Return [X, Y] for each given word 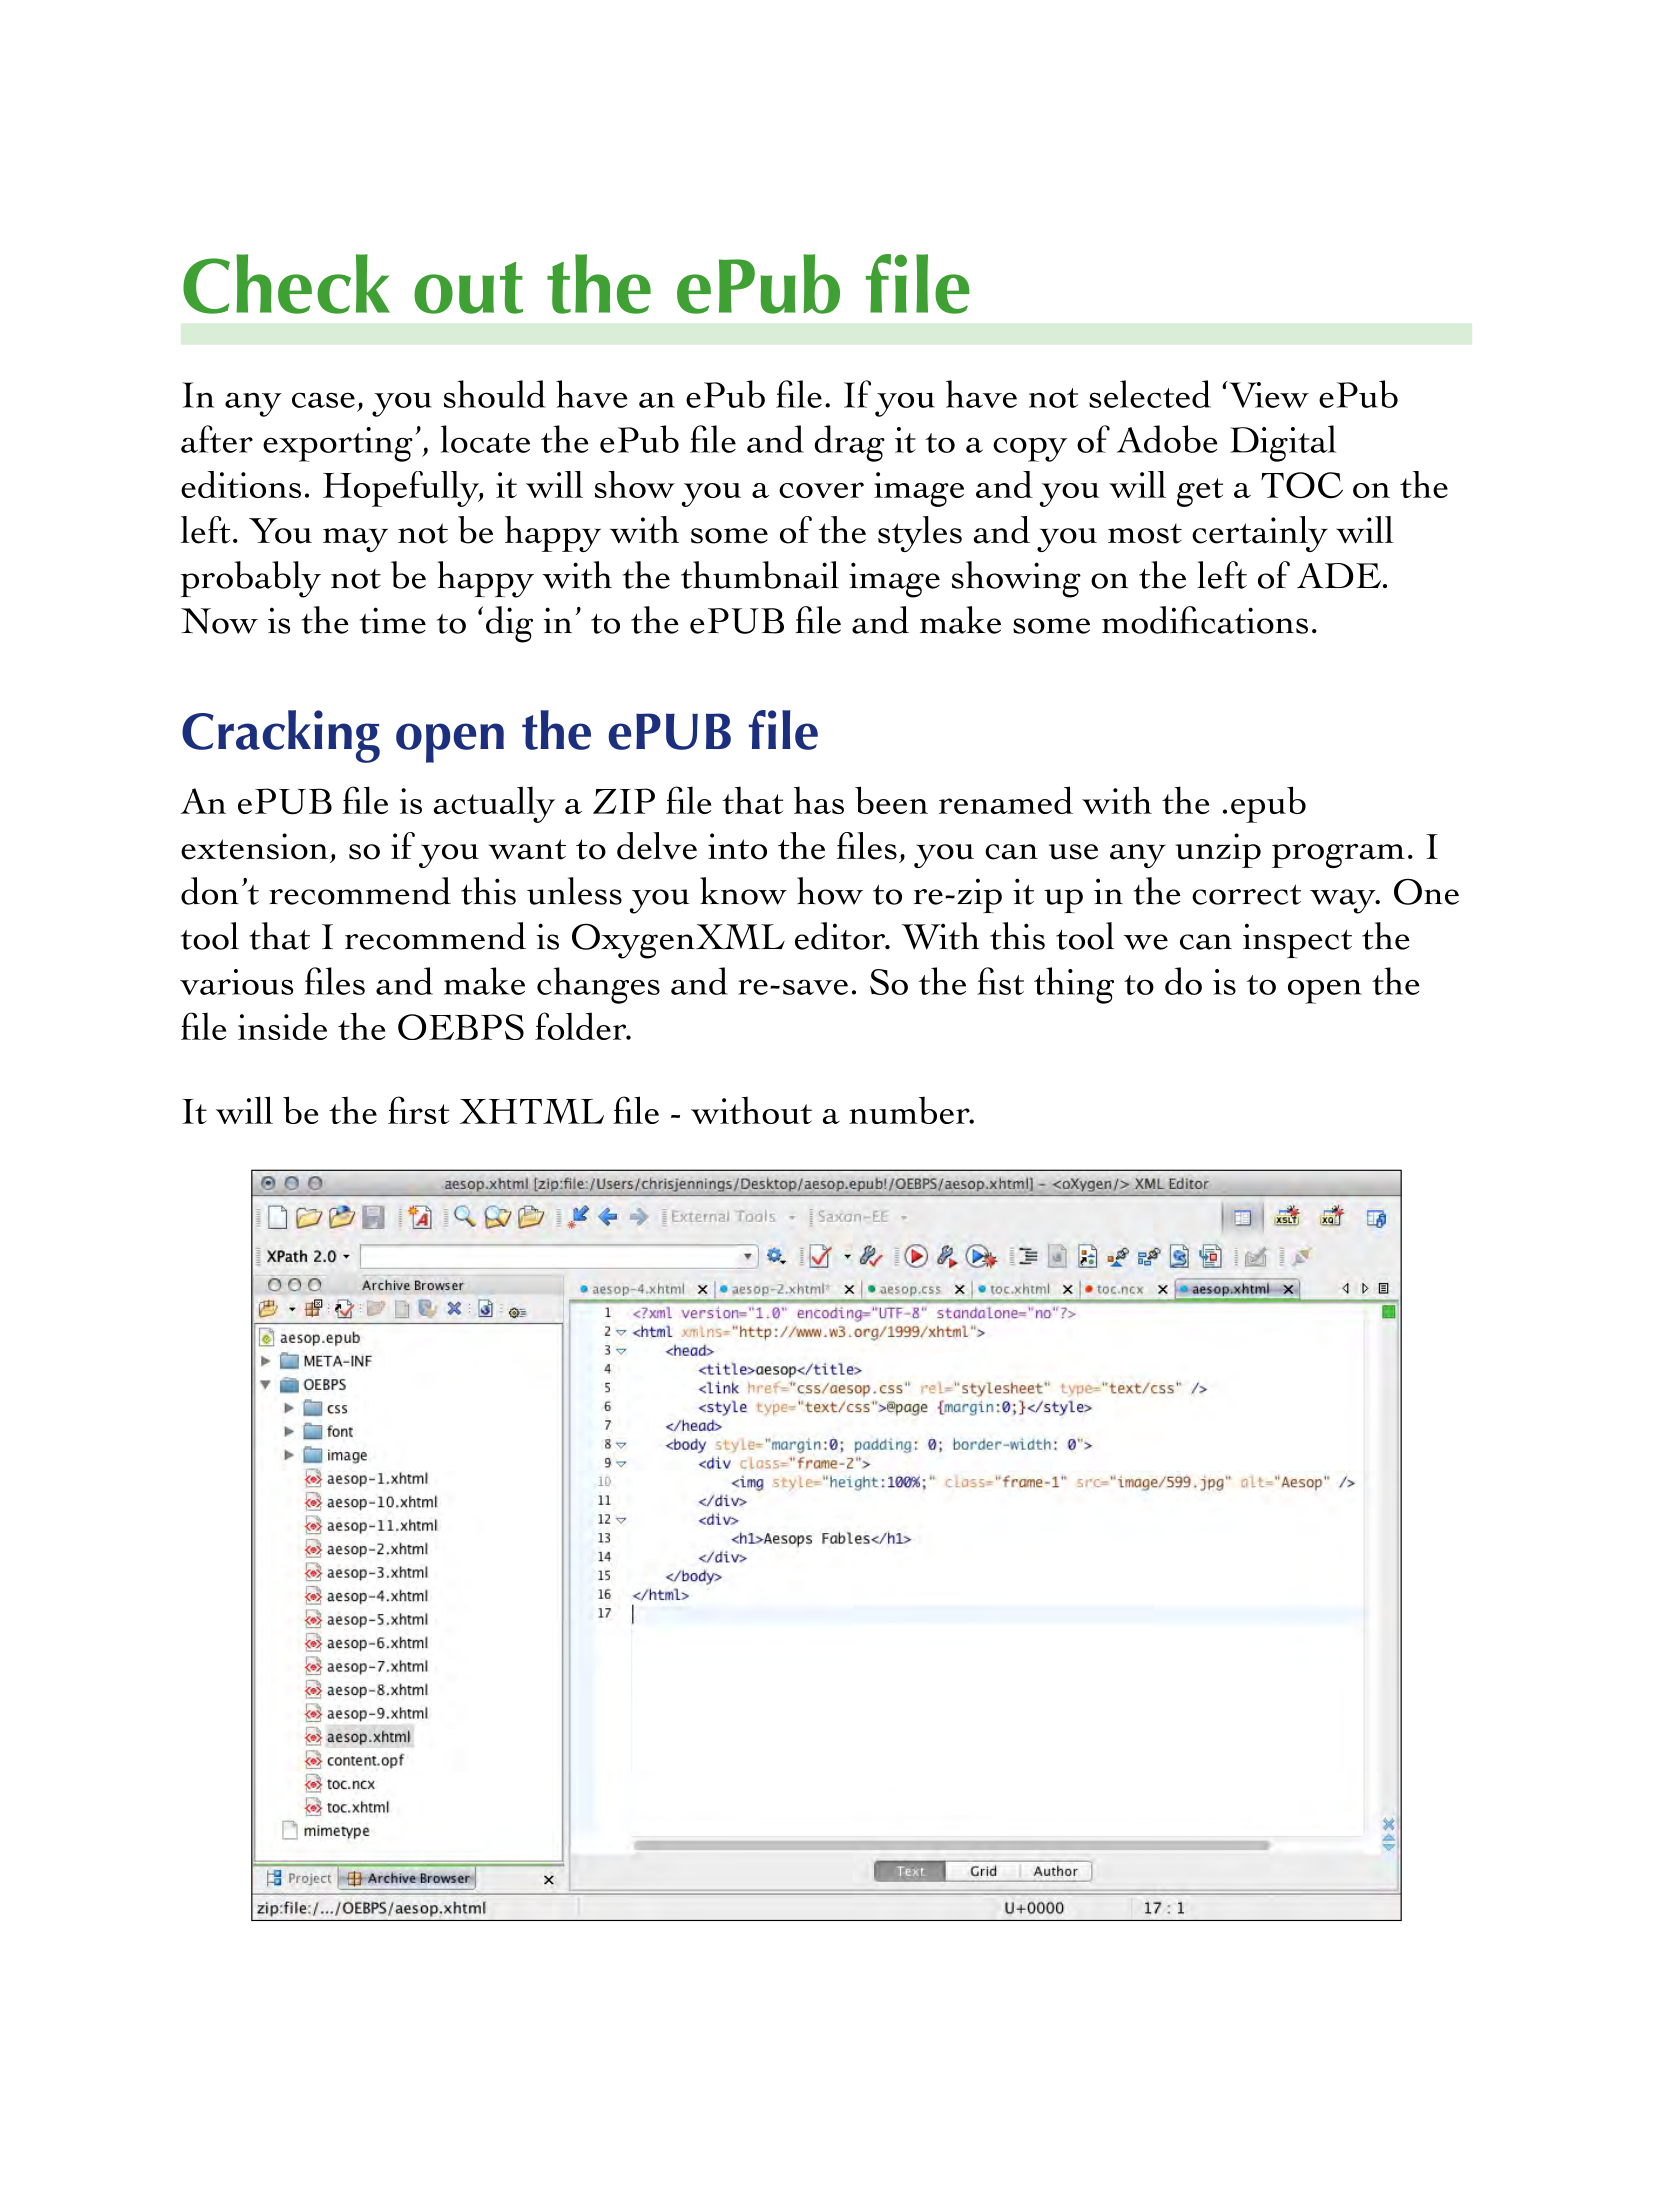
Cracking [281, 736]
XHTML [531, 1111]
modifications [1205, 620]
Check [286, 284]
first [418, 1110]
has [819, 800]
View [1268, 394]
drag [849, 443]
